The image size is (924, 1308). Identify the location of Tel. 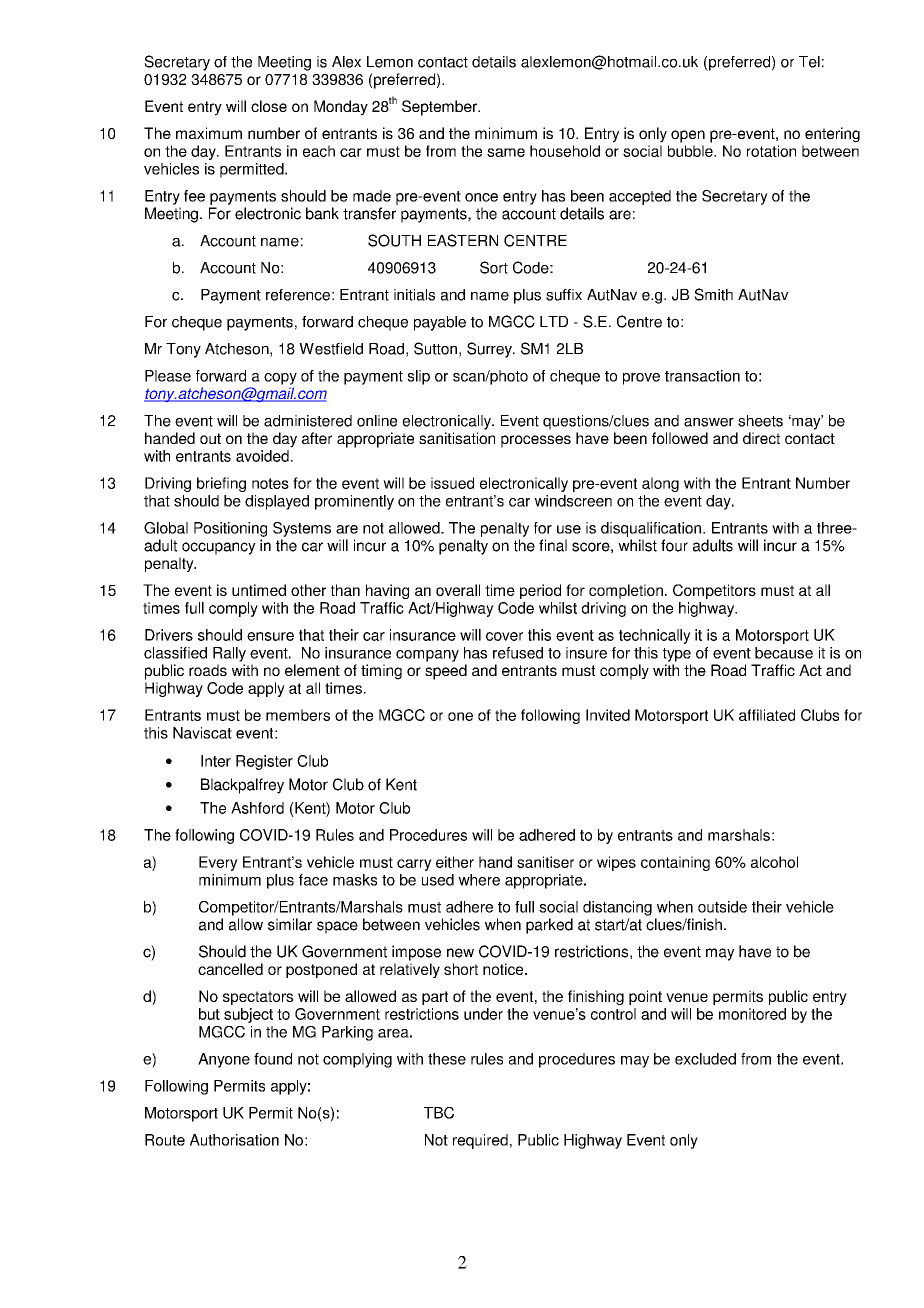
(809, 62).
